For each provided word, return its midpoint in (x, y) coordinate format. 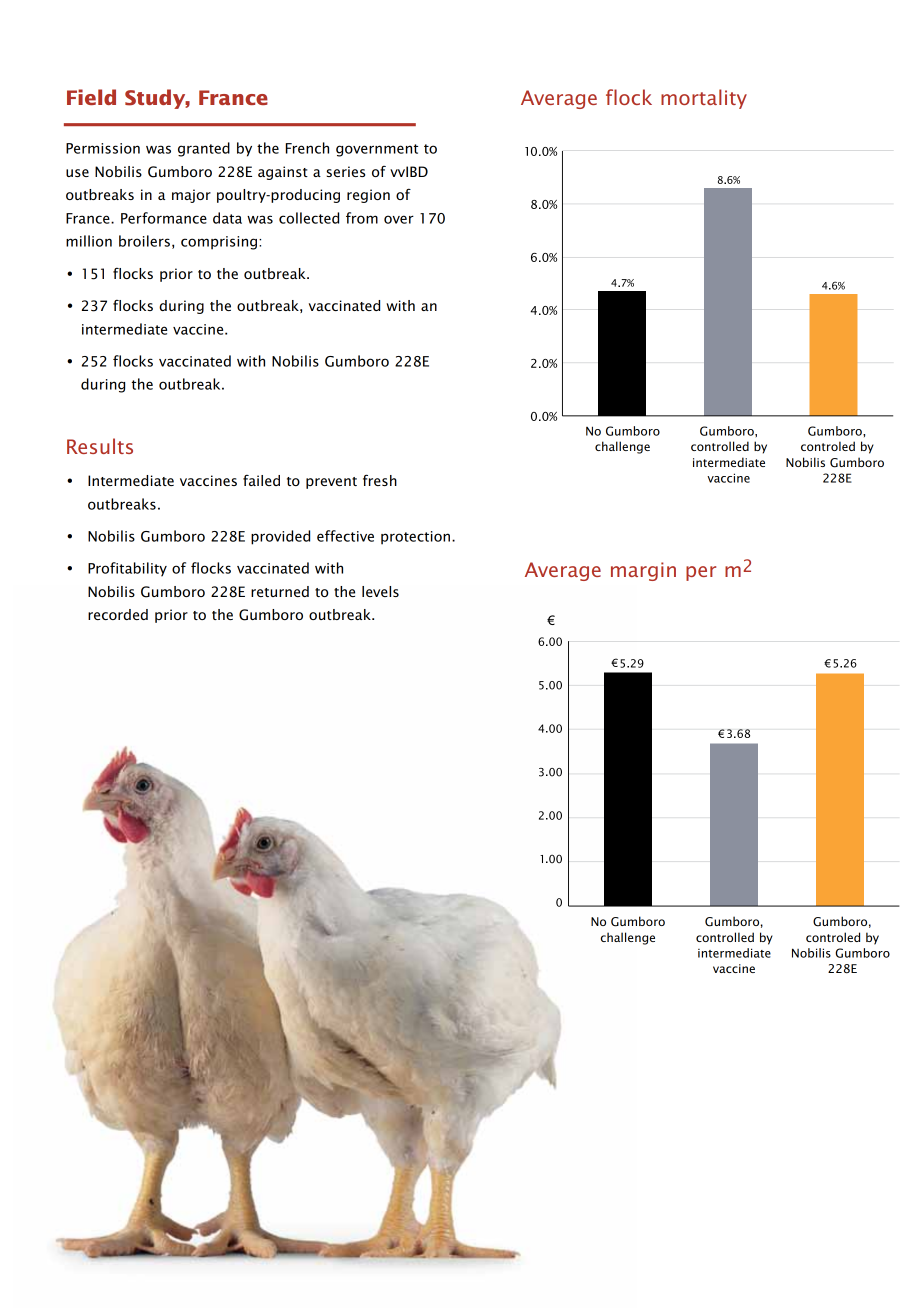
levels (380, 591)
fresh (380, 480)
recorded (118, 614)
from (362, 218)
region (368, 196)
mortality (704, 99)
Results (100, 446)
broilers (144, 241)
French (307, 148)
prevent (331, 483)
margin (643, 571)
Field (91, 97)
